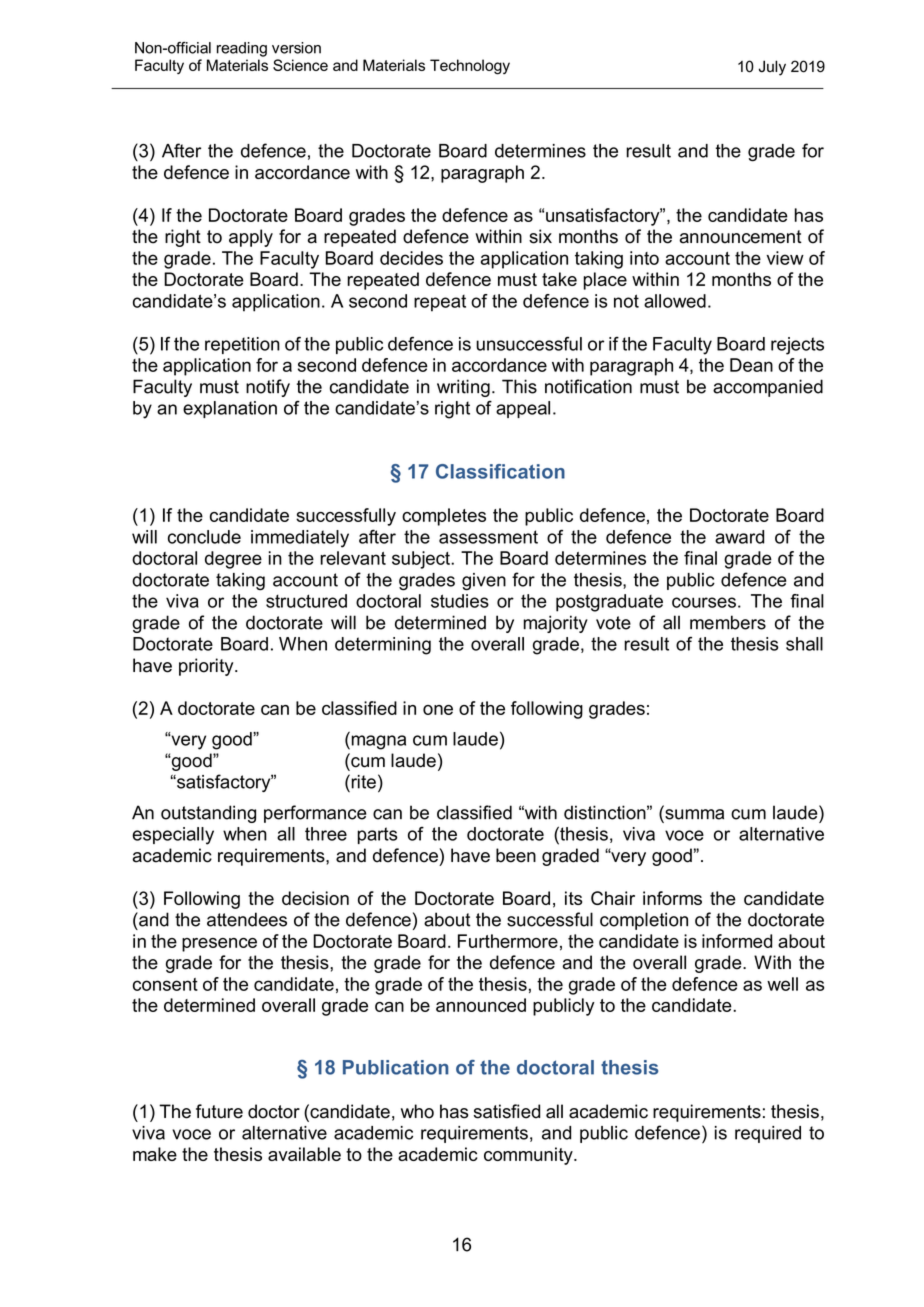 The width and height of the page is (924, 1307). What do you see at coordinates (470, 67) in the page?
I see `Technology` at bounding box center [470, 67].
